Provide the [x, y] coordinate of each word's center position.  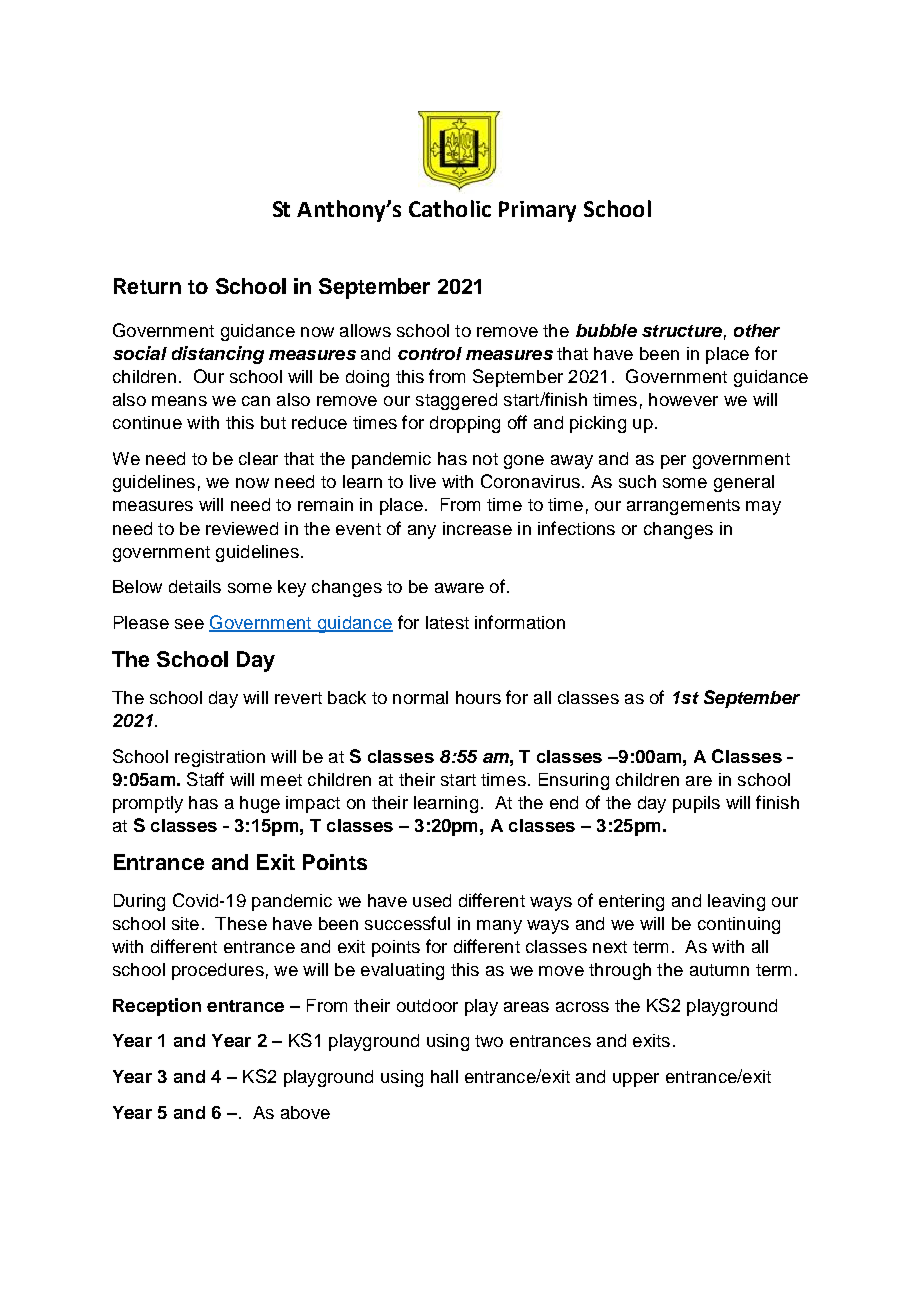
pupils [696, 804]
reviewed [242, 528]
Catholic [450, 208]
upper [636, 1080]
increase [477, 528]
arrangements [683, 507]
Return [147, 286]
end [564, 802]
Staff [205, 779]
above [305, 1112]
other [757, 330]
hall [444, 1076]
